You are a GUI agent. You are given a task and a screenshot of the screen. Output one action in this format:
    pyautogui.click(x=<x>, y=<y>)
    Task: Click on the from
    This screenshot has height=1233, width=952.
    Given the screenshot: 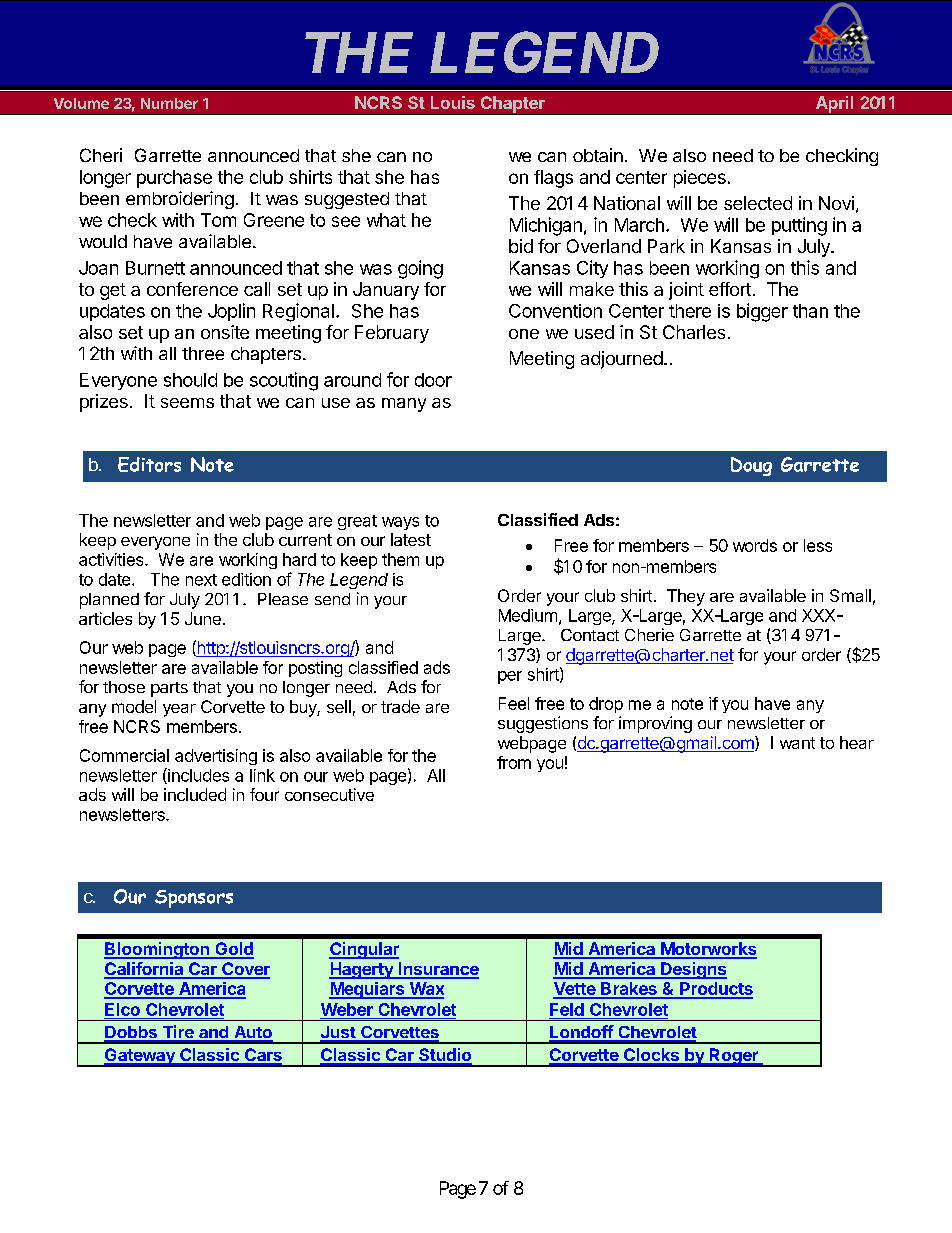 What is the action you would take?
    pyautogui.click(x=514, y=762)
